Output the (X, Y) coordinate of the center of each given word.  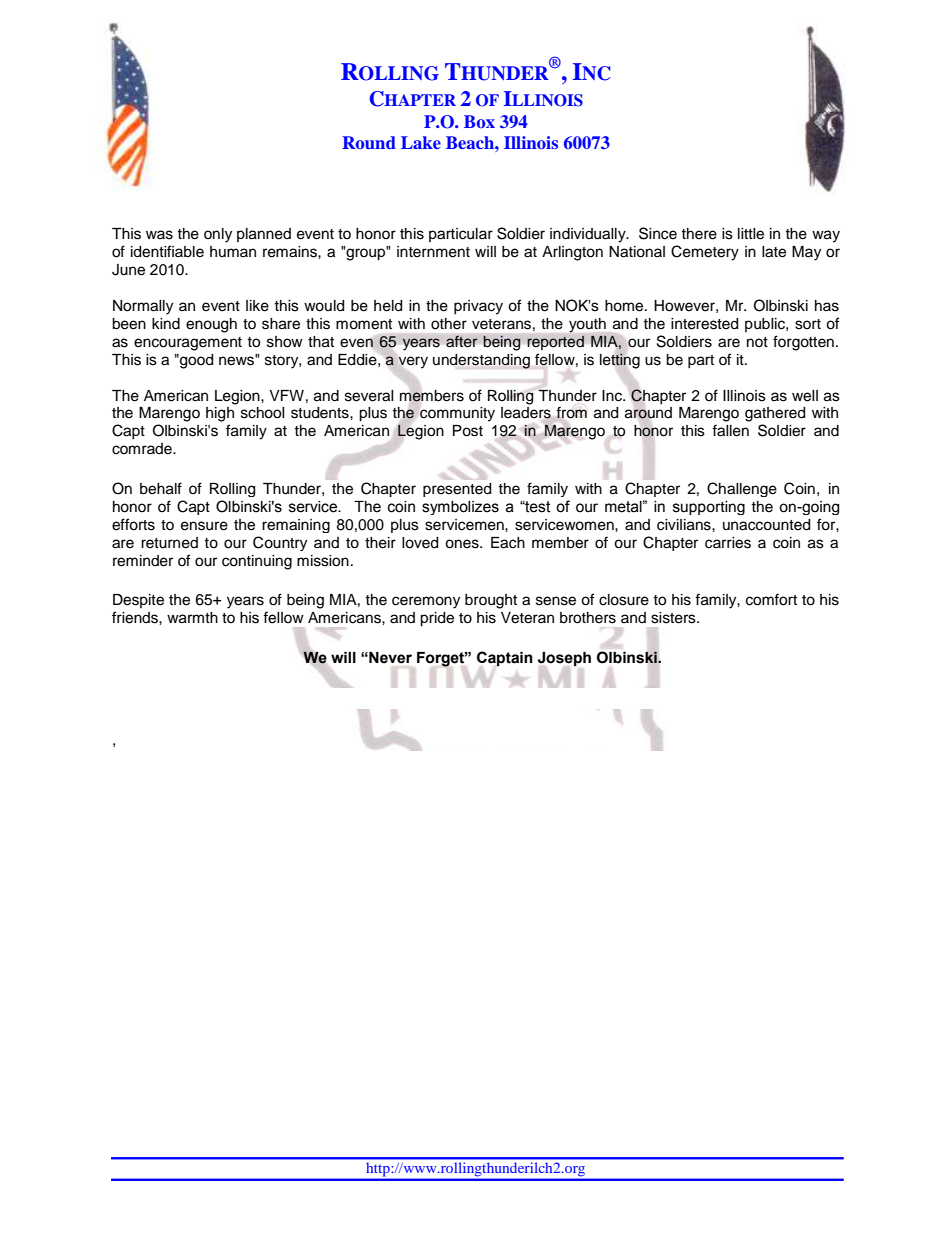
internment (433, 252)
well (805, 396)
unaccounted (766, 525)
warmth (192, 618)
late (774, 252)
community (457, 414)
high (220, 414)
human (233, 251)
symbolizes (460, 508)
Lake (421, 142)
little (751, 234)
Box (479, 121)
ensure (204, 526)
